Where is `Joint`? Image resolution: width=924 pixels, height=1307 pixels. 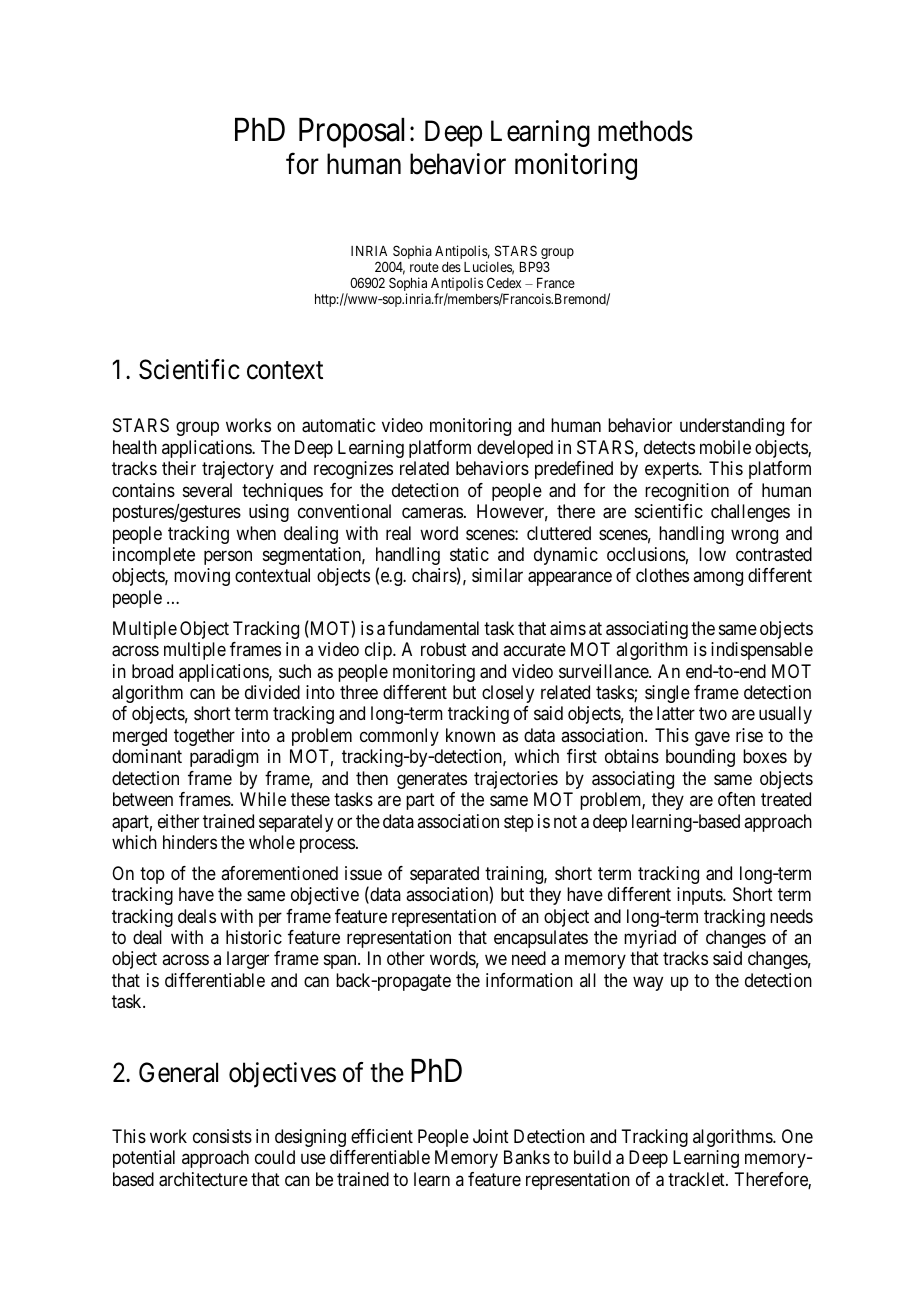
Joint is located at coordinates (491, 1136).
